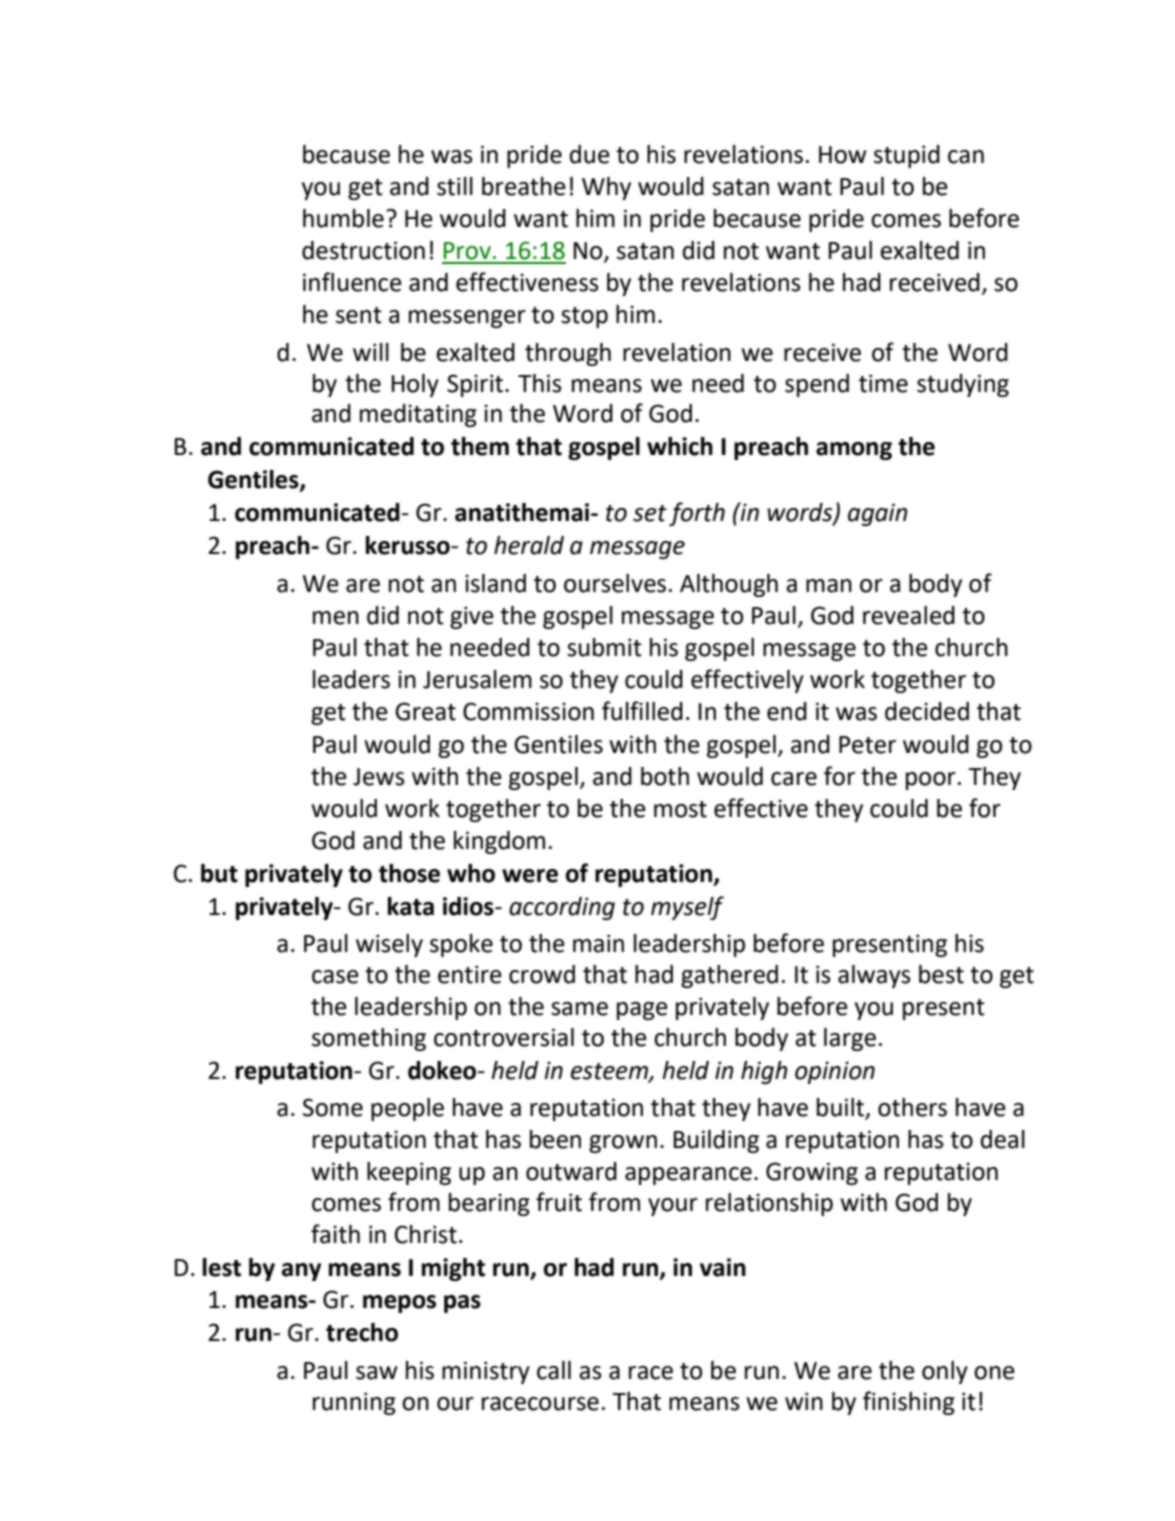 The height and width of the screenshot is (1521, 1175). What do you see at coordinates (606, 188) in the screenshot?
I see `Why` at bounding box center [606, 188].
